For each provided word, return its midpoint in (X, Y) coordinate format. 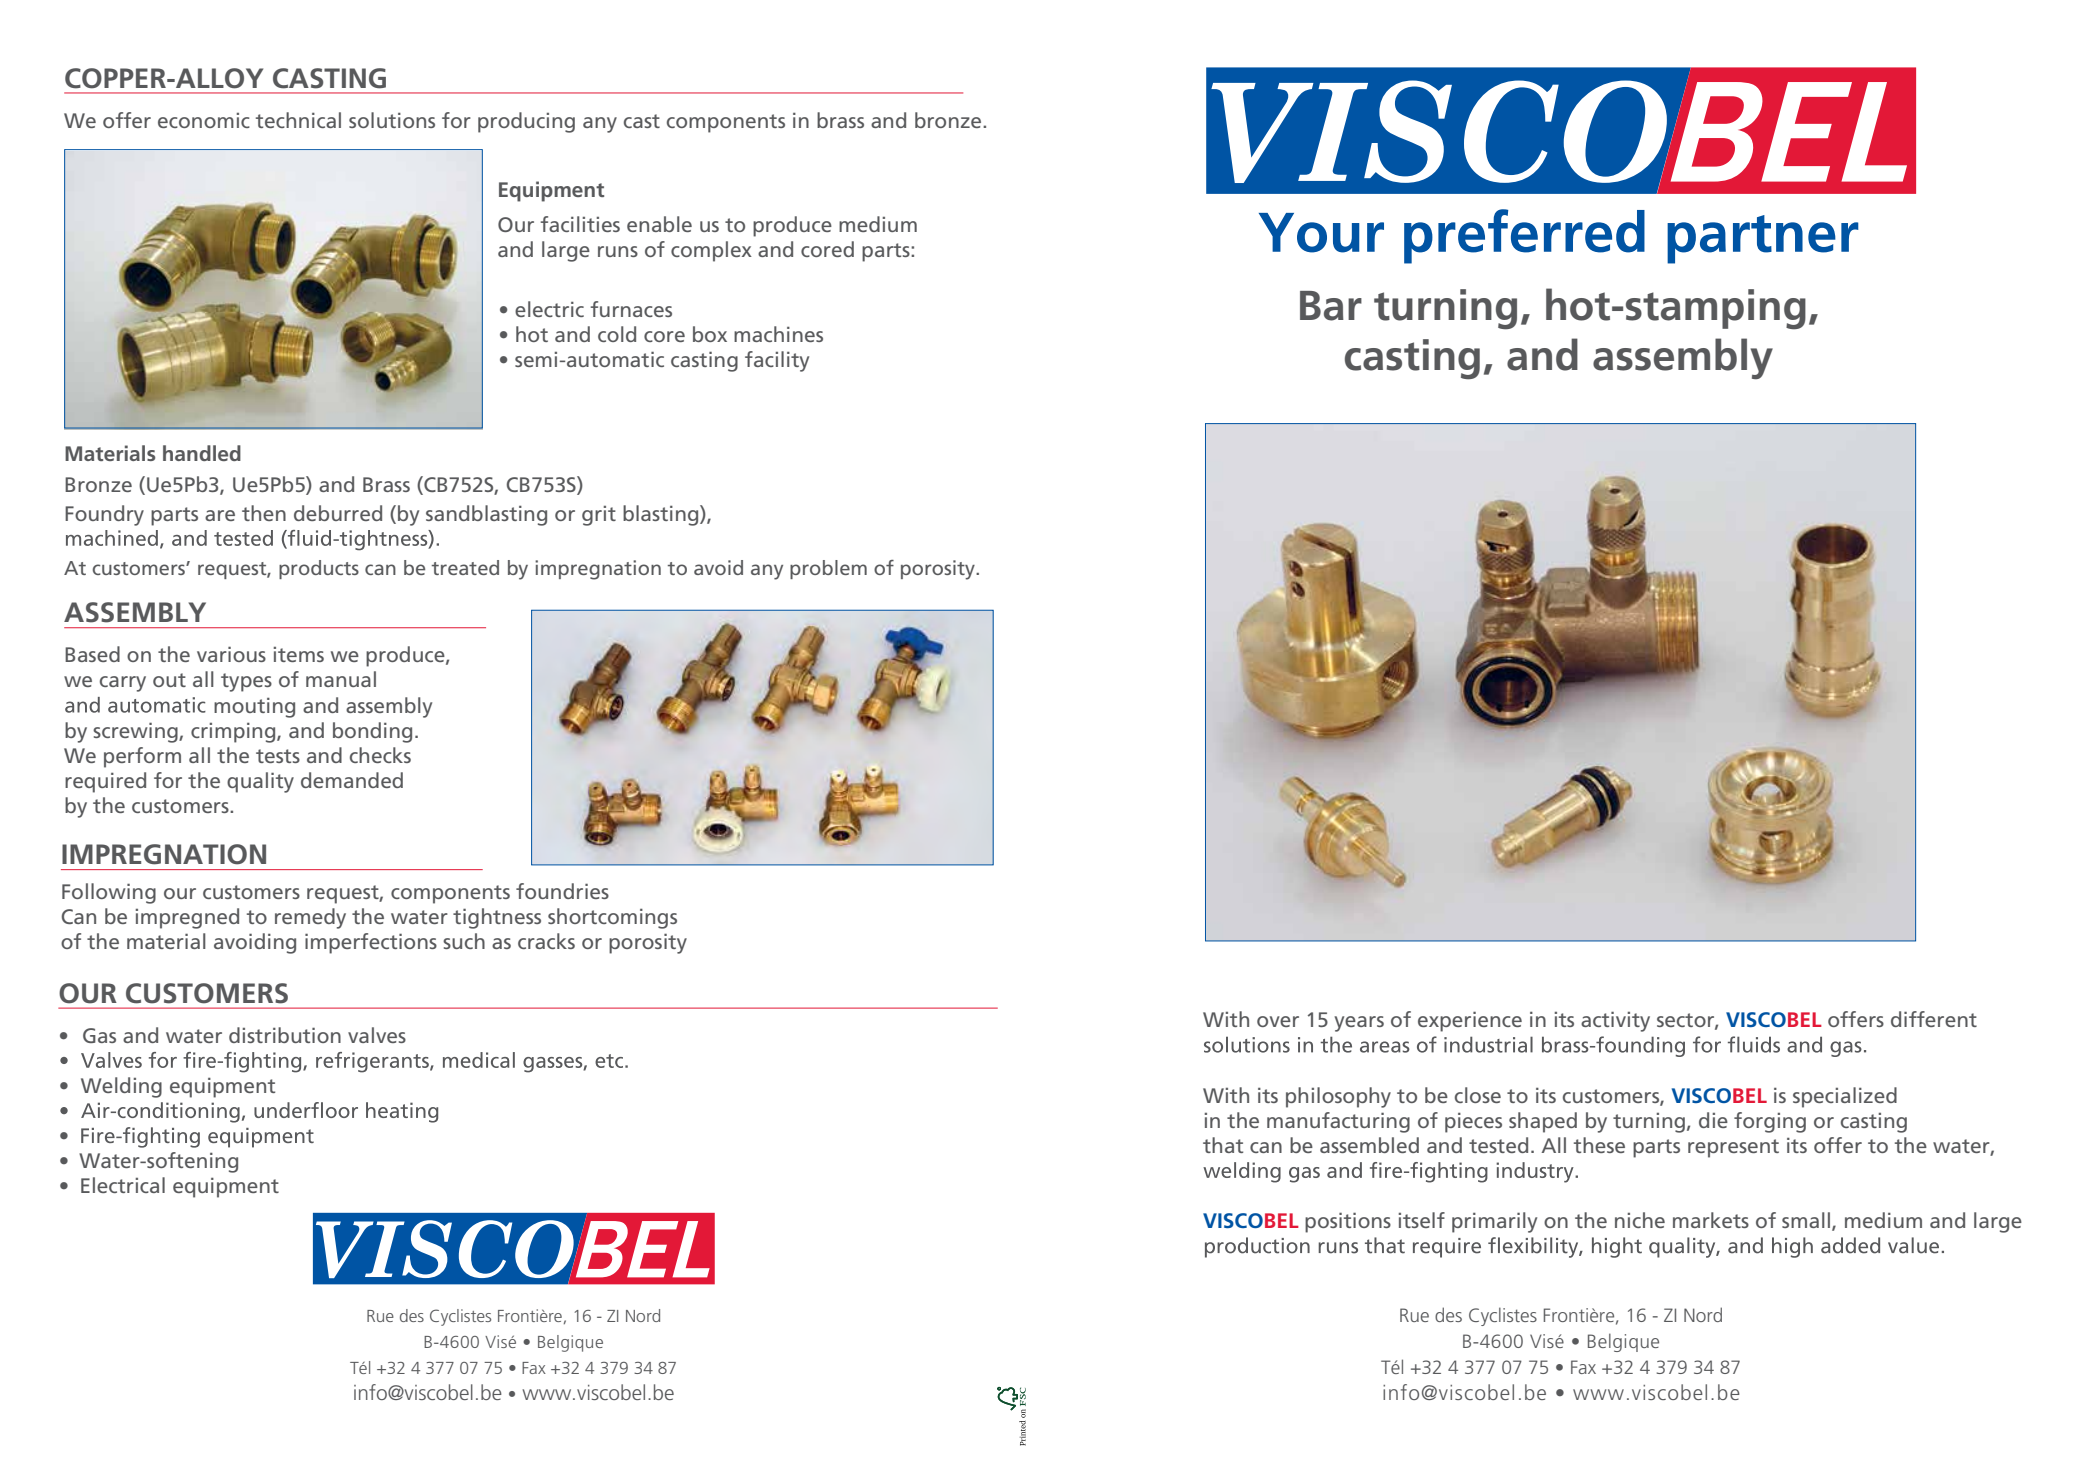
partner (1763, 239)
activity (1615, 1021)
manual (341, 679)
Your (1321, 233)
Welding (121, 1087)
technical (298, 120)
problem (828, 569)
